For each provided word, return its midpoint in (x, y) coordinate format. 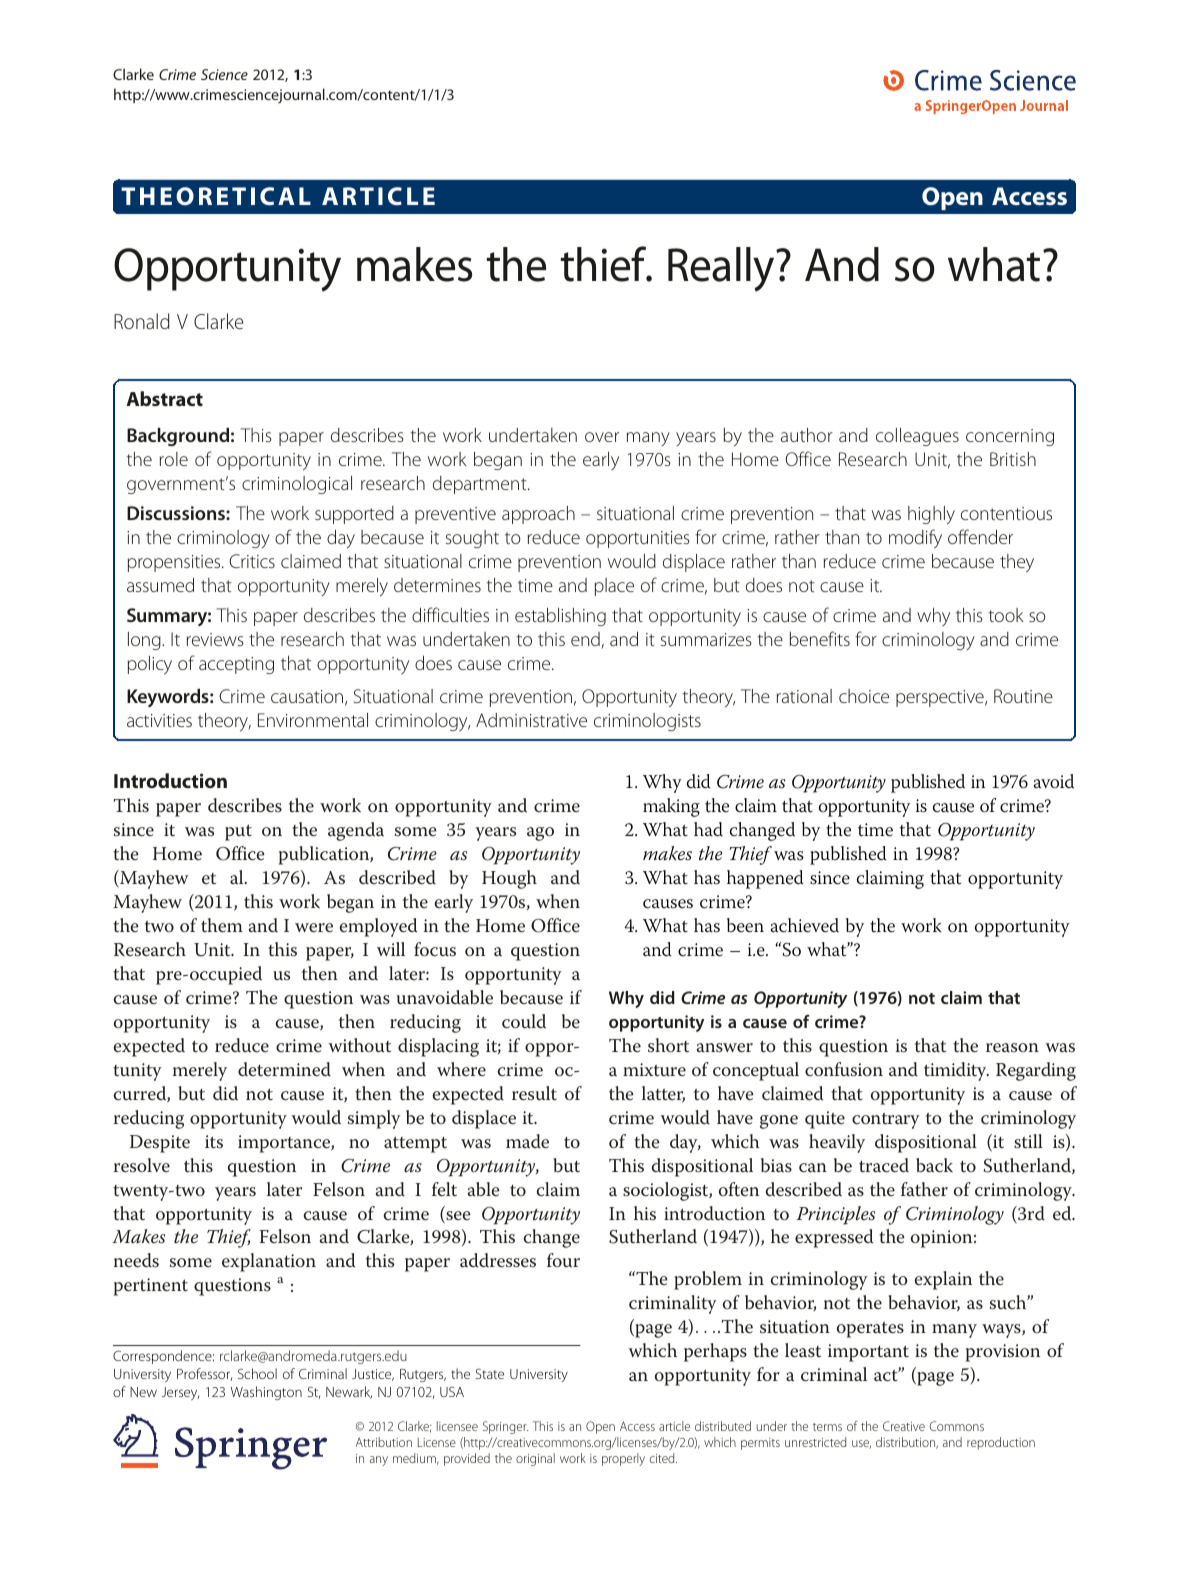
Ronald (142, 321)
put (238, 832)
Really (722, 269)
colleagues (917, 437)
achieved (805, 925)
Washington (266, 1393)
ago (540, 834)
